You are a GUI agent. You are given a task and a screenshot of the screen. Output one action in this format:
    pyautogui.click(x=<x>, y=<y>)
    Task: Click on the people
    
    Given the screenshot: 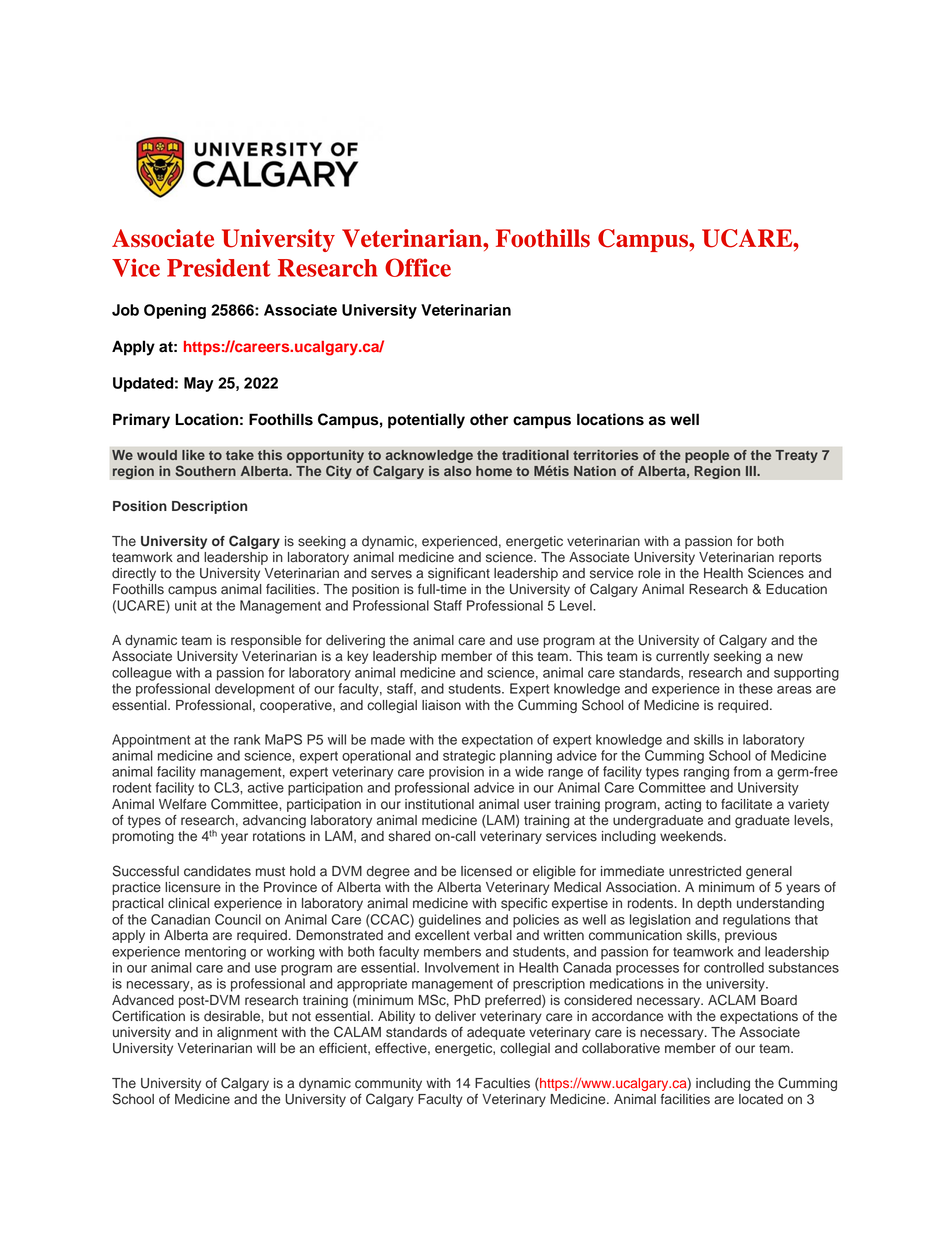 What is the action you would take?
    pyautogui.click(x=707, y=456)
